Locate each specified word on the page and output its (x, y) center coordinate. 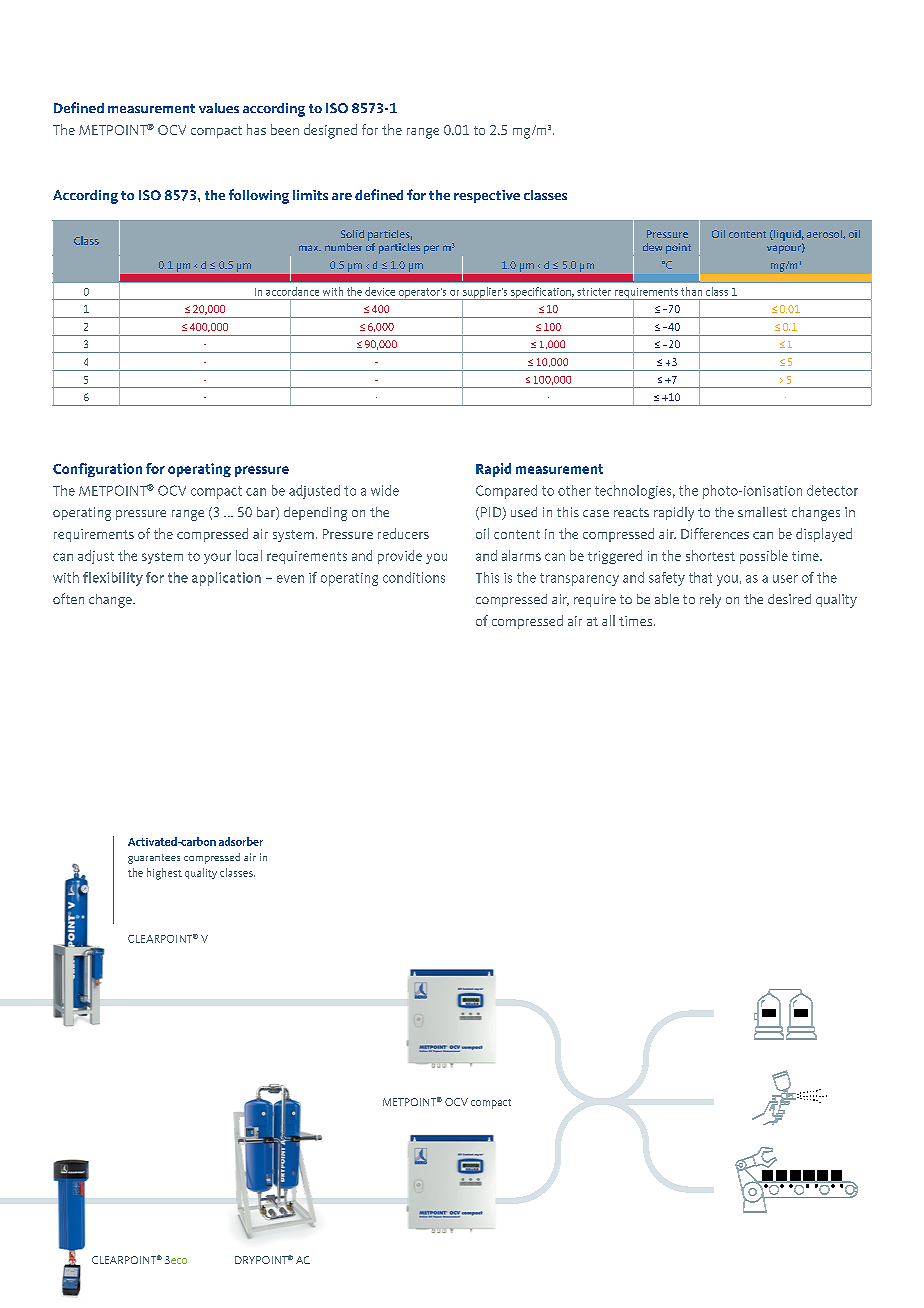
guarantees (154, 859)
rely (710, 601)
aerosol (825, 234)
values (219, 108)
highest (164, 874)
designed (330, 131)
